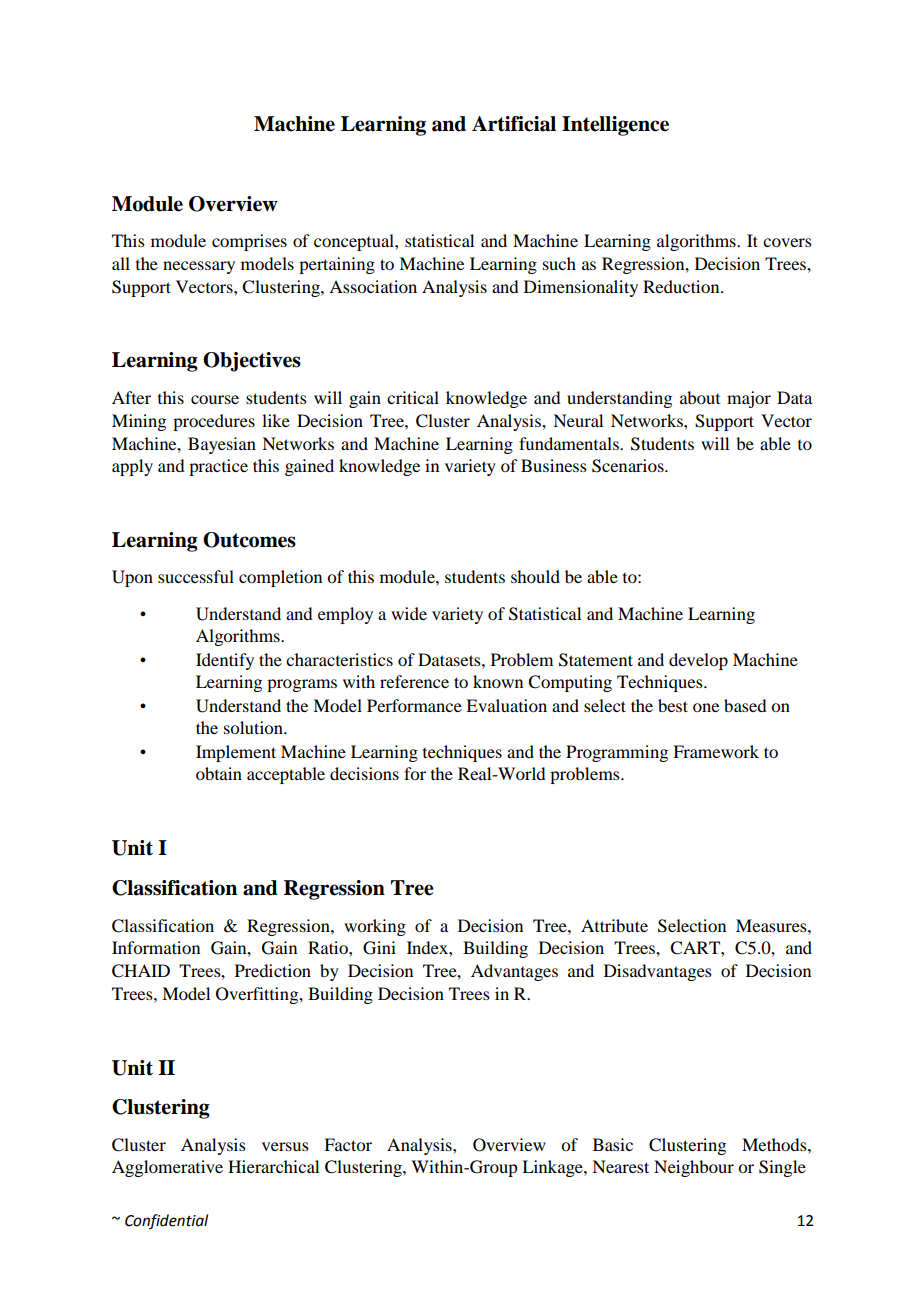 The width and height of the screenshot is (924, 1308). I want to click on Artificial, so click(514, 124).
